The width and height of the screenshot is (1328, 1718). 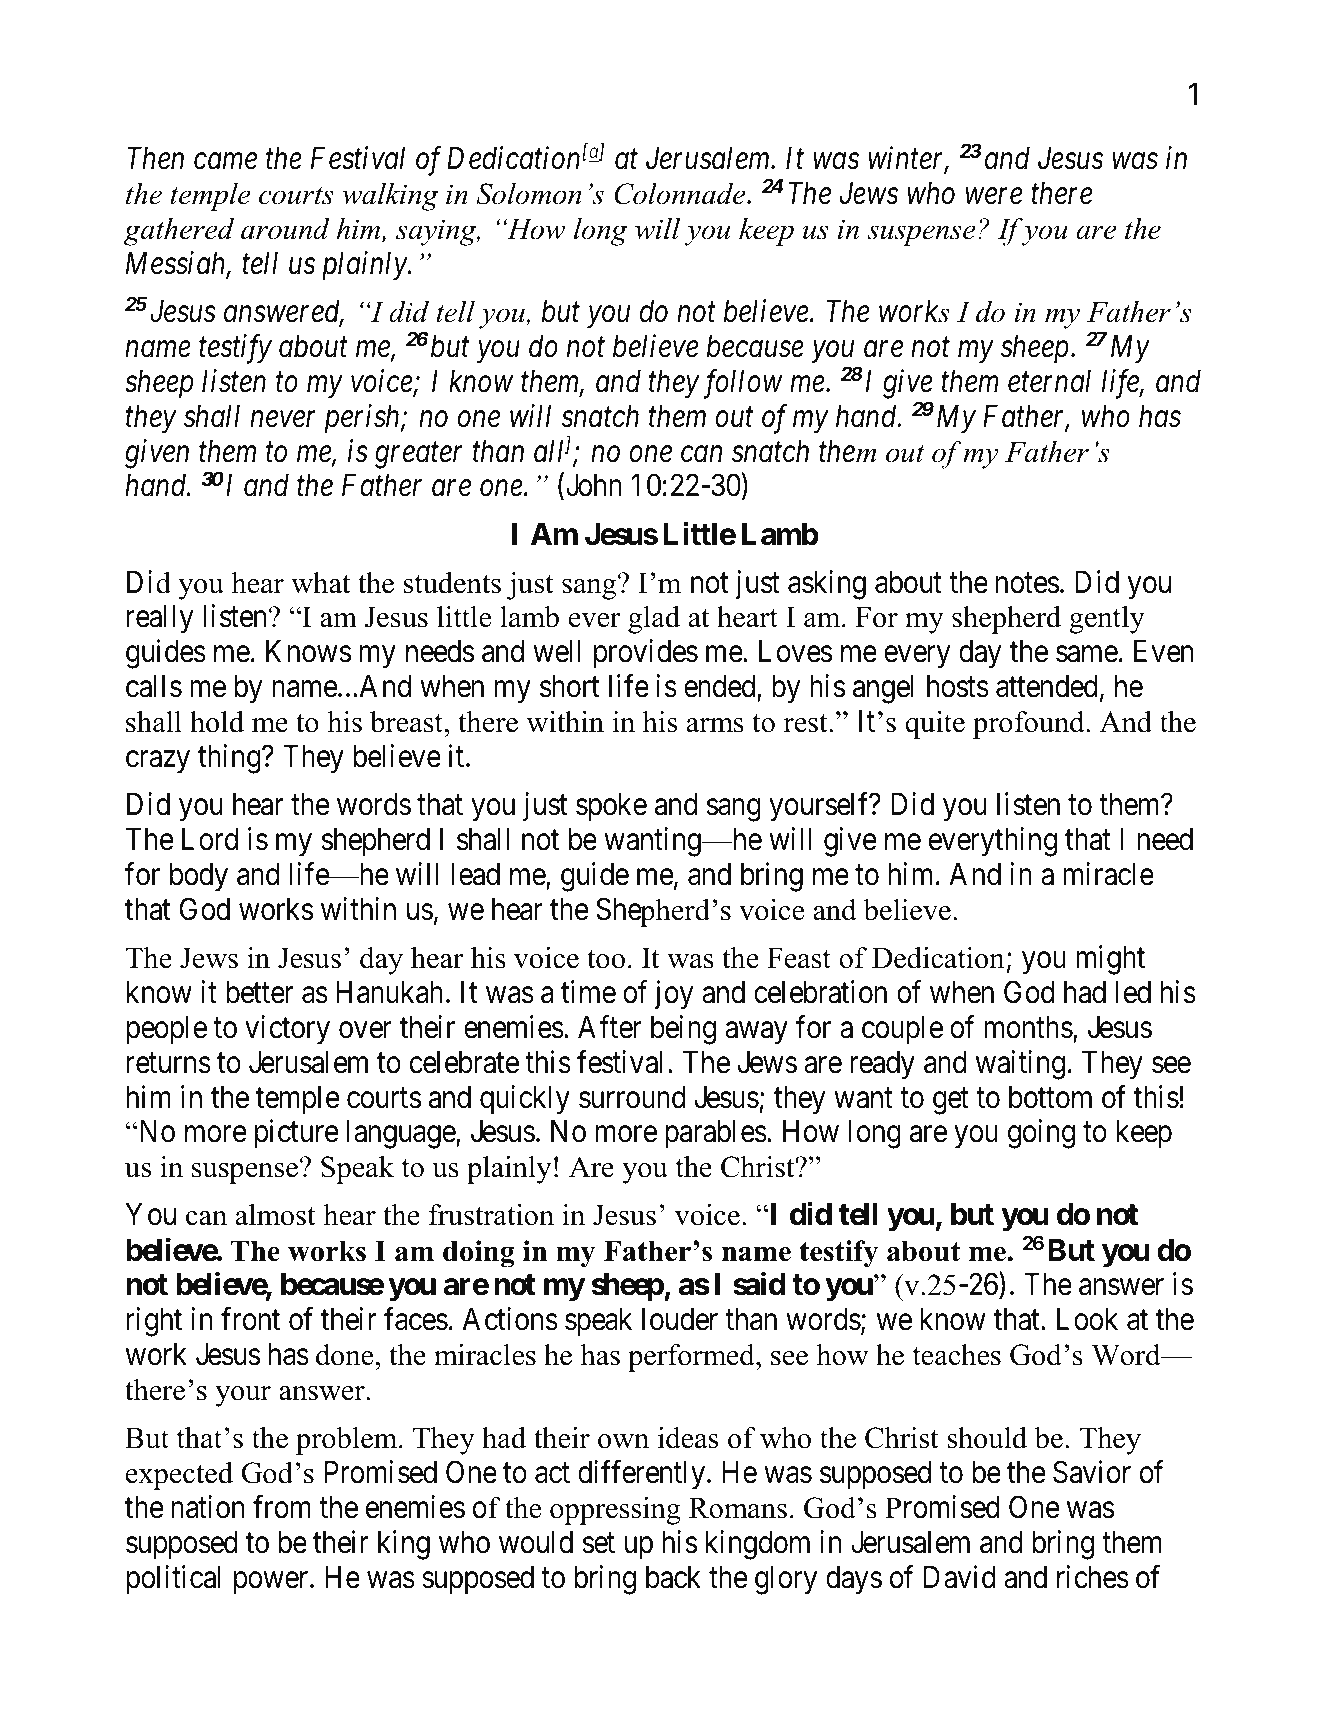 What do you see at coordinates (741, 384) in the screenshot?
I see `follow` at bounding box center [741, 384].
